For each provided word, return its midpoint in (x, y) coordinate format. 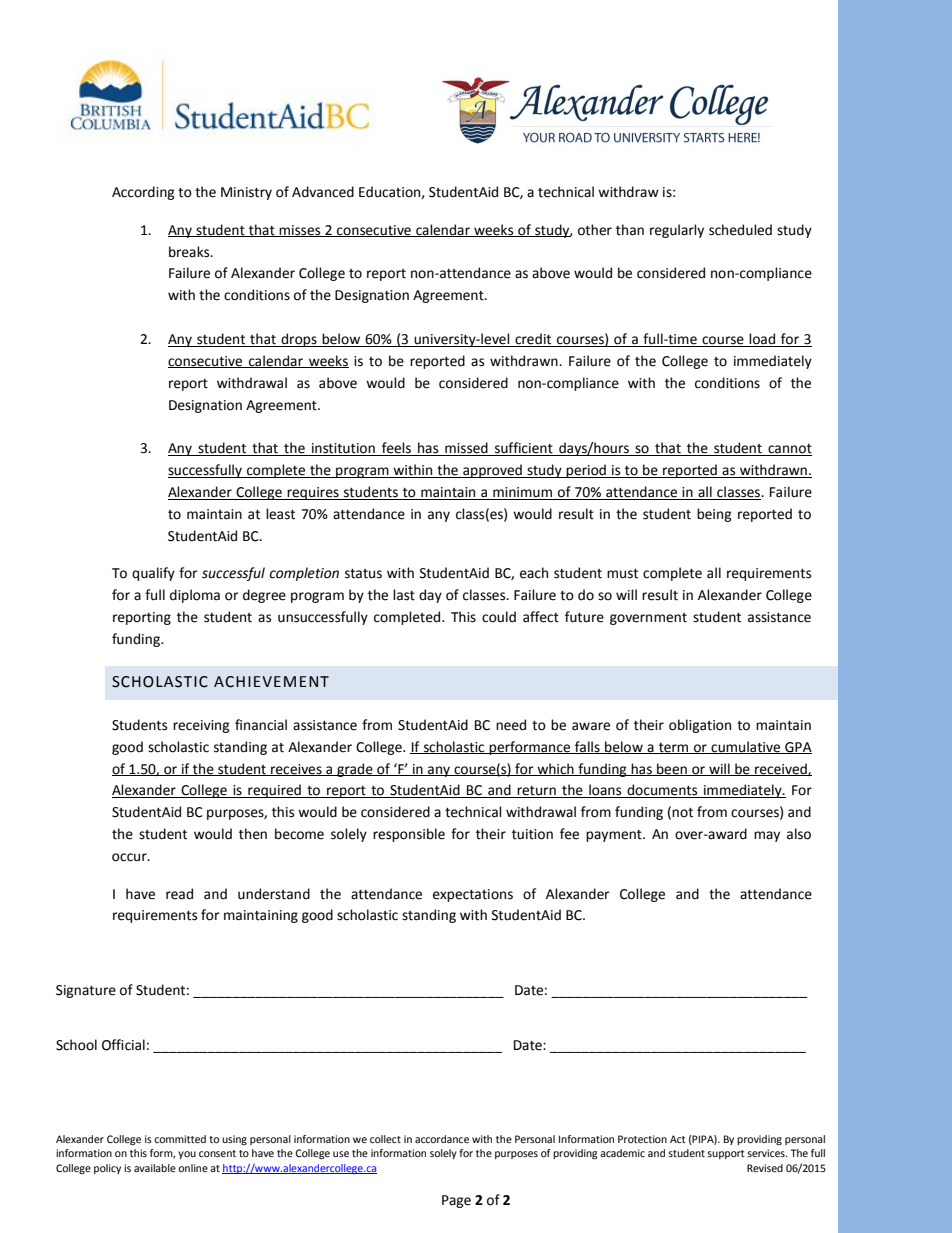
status (363, 574)
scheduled (740, 230)
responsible (409, 835)
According (143, 193)
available (155, 1168)
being (714, 515)
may (767, 836)
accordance (442, 1139)
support (726, 1154)
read (179, 894)
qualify (153, 574)
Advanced (323, 192)
